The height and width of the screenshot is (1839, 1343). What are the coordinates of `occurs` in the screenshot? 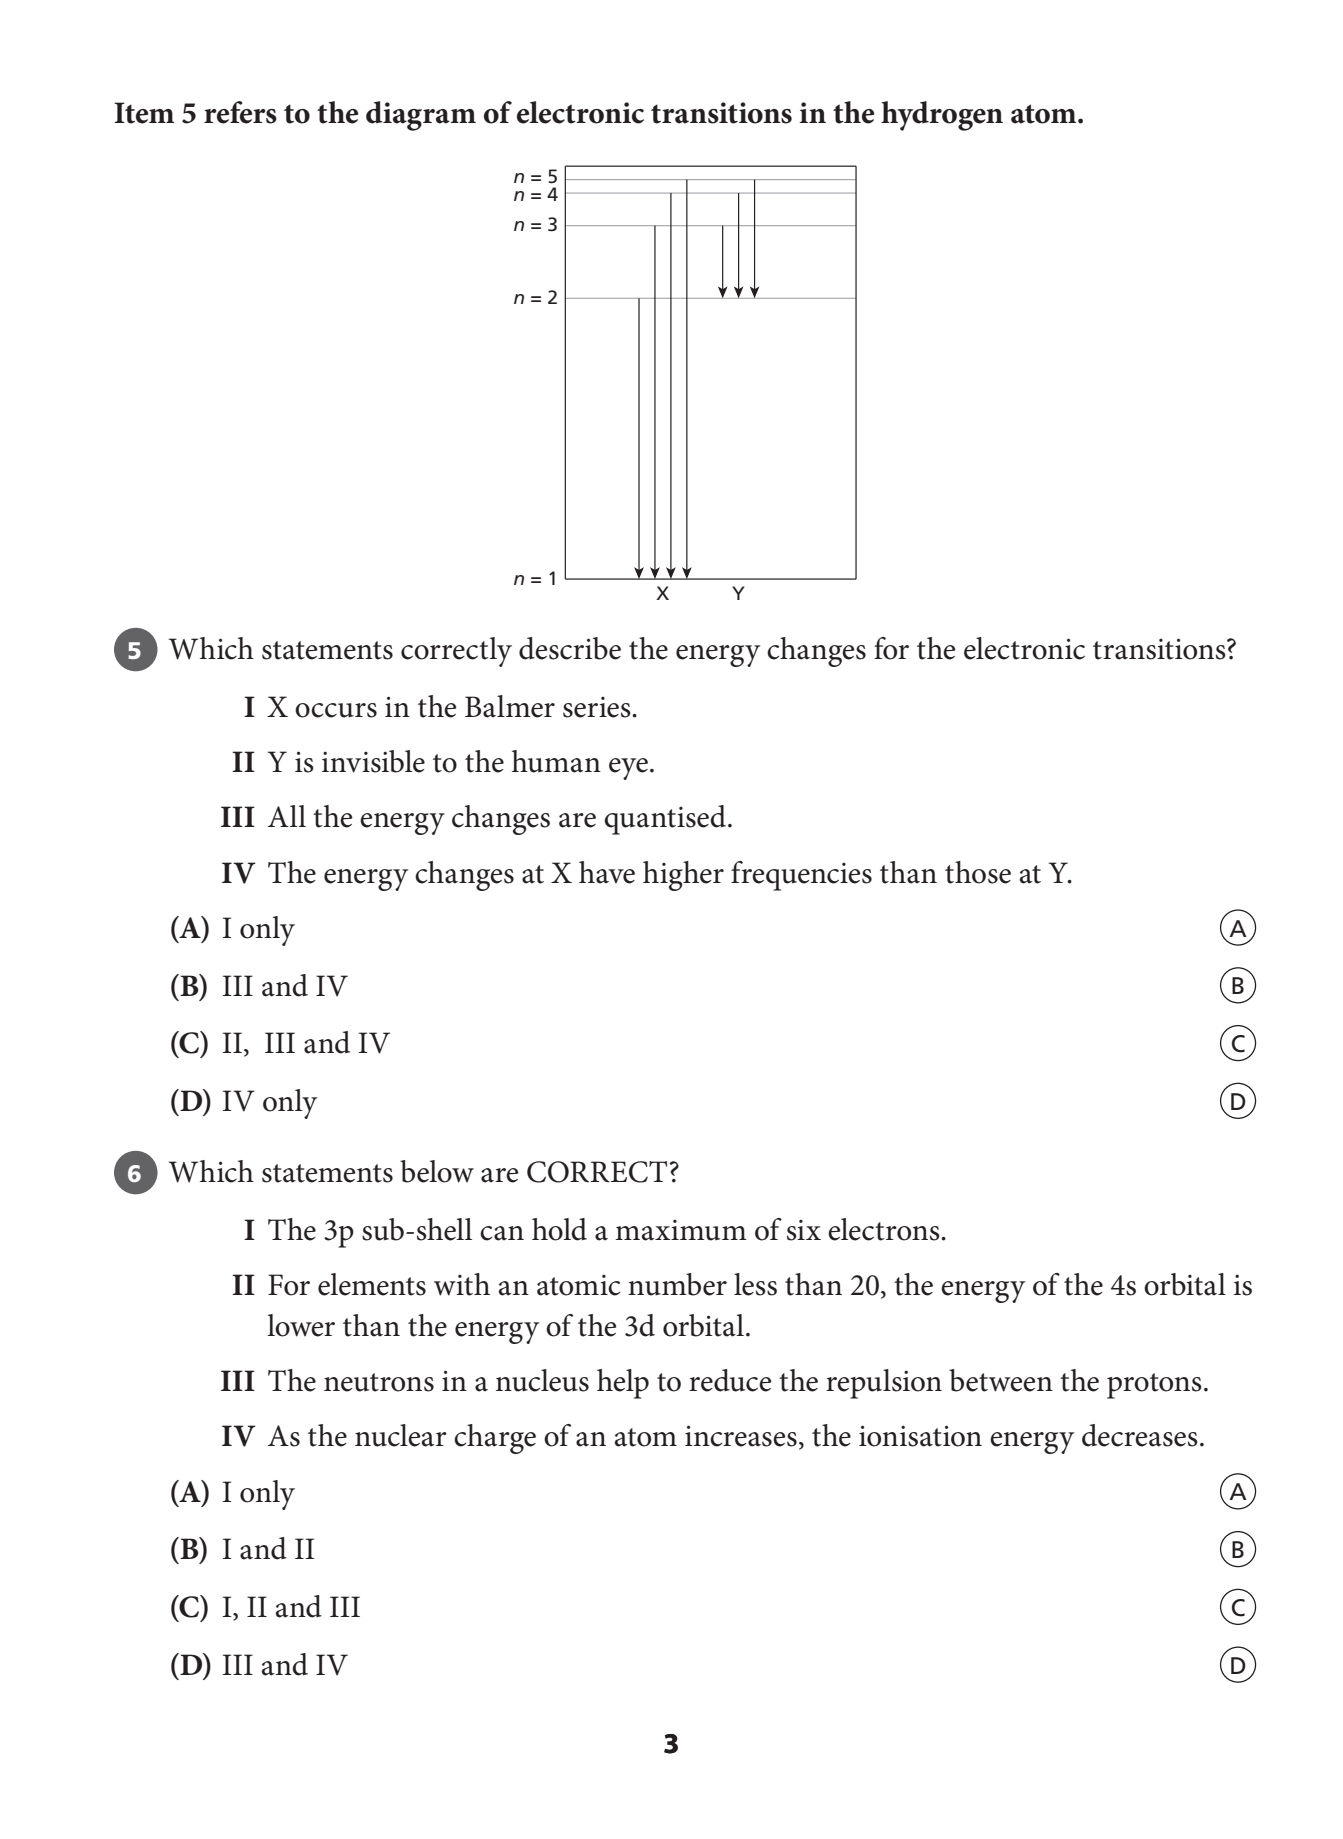 It's located at (336, 710).
